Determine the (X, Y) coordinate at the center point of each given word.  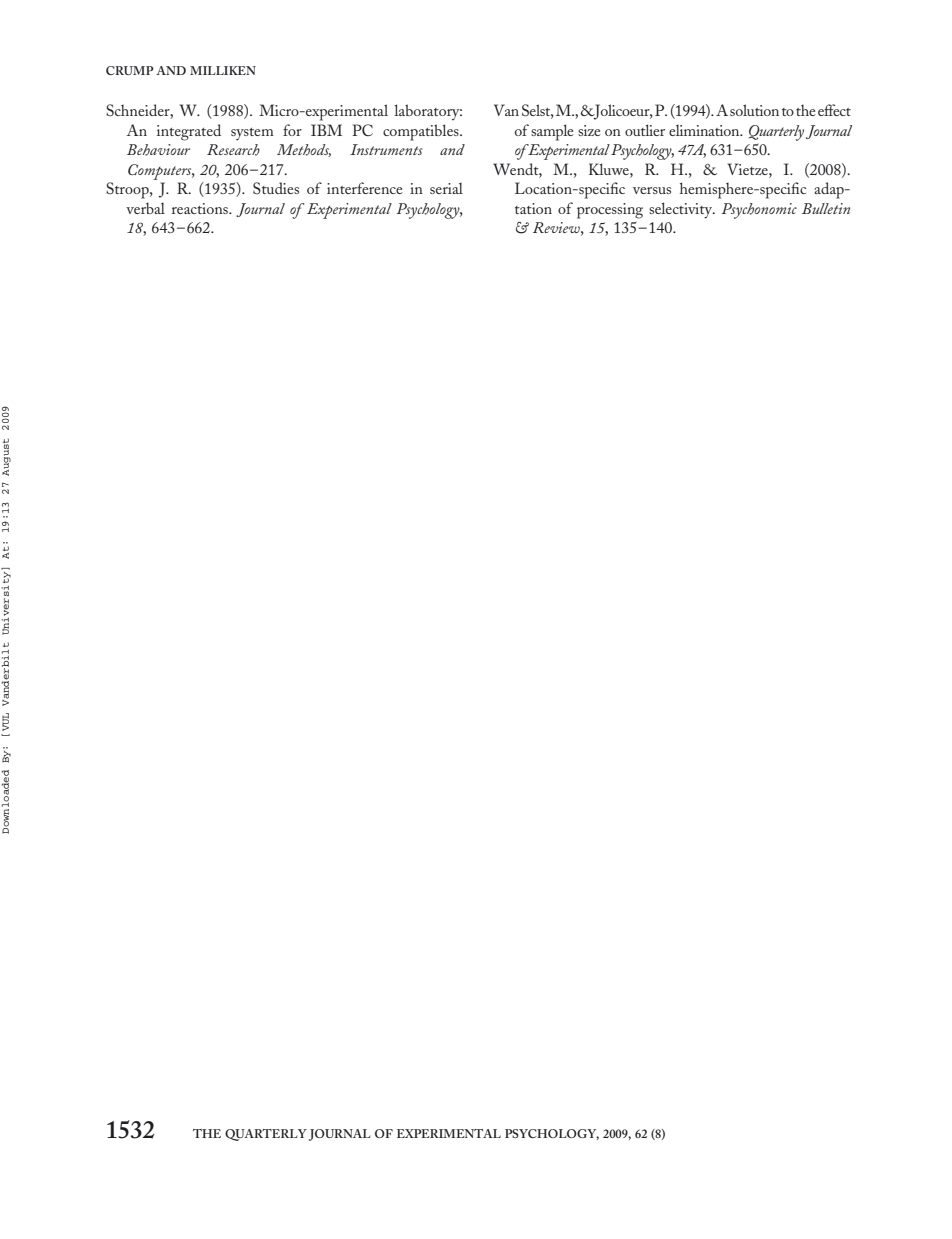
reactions (201, 208)
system (252, 134)
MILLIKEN (223, 70)
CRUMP (130, 70)
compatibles (422, 132)
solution (754, 110)
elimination (705, 130)
